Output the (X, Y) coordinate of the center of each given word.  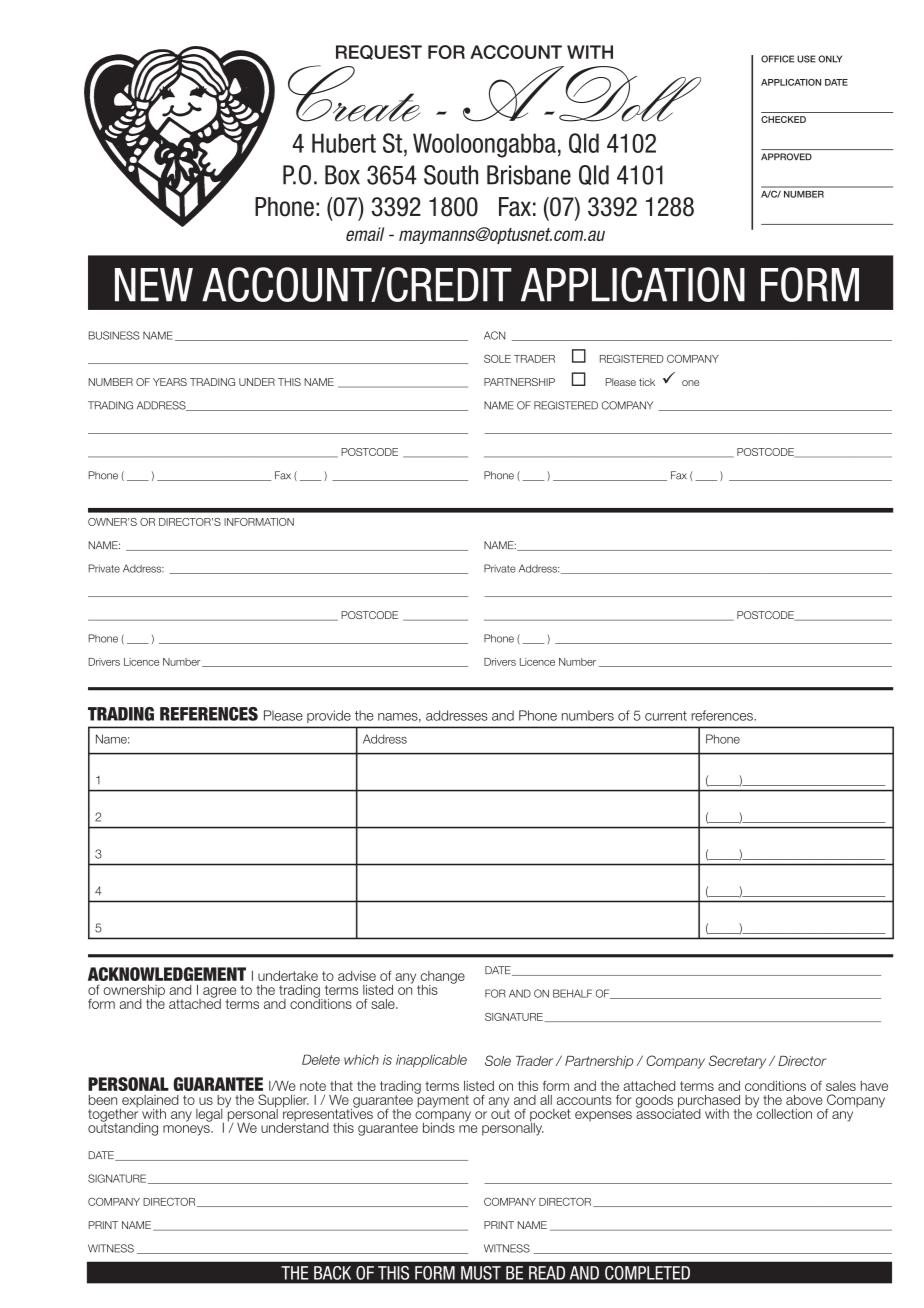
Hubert (344, 143)
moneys (187, 1130)
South (451, 175)
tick (647, 382)
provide (329, 716)
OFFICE (777, 59)
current (666, 716)
